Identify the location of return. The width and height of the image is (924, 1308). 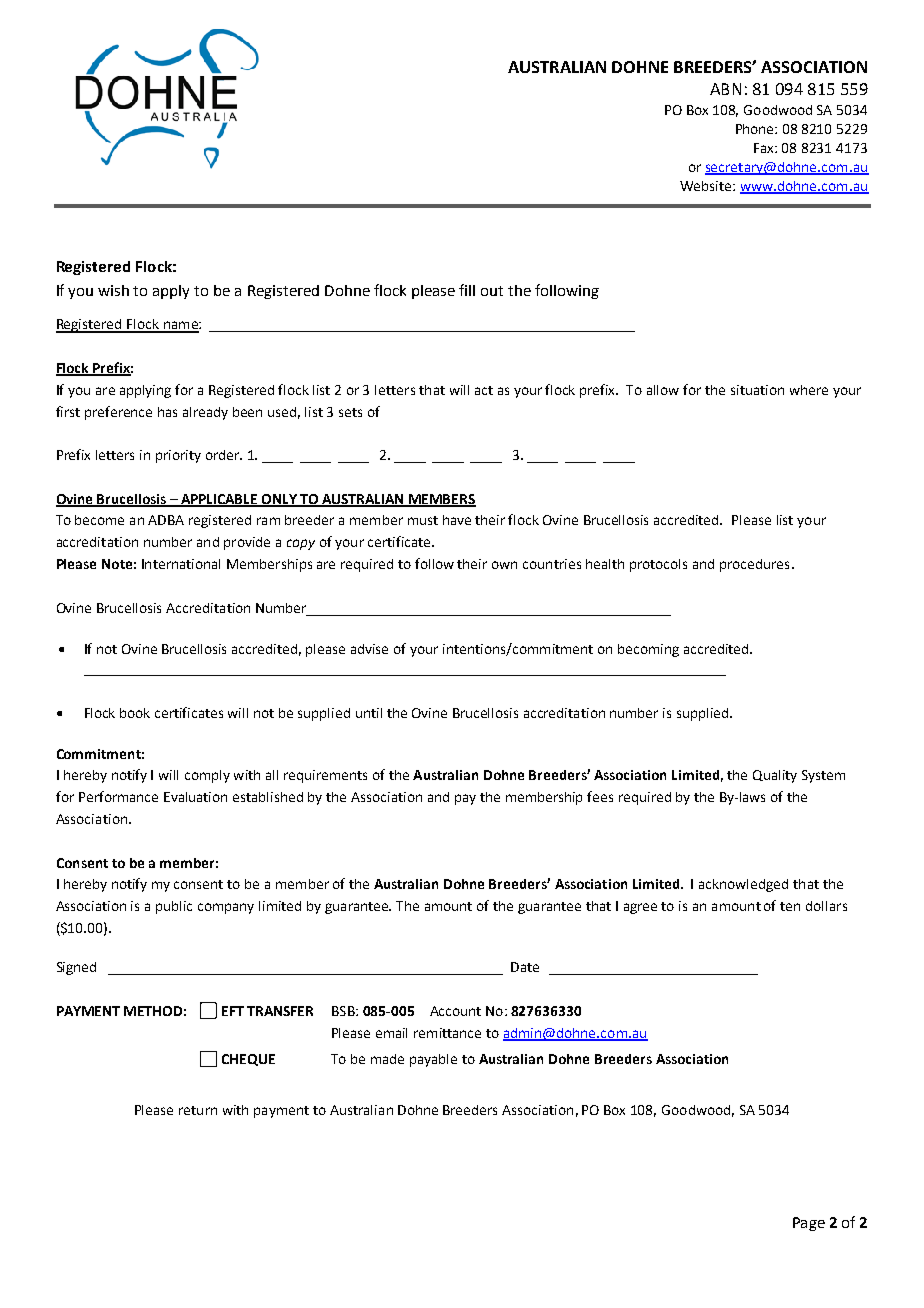
(198, 1110).
